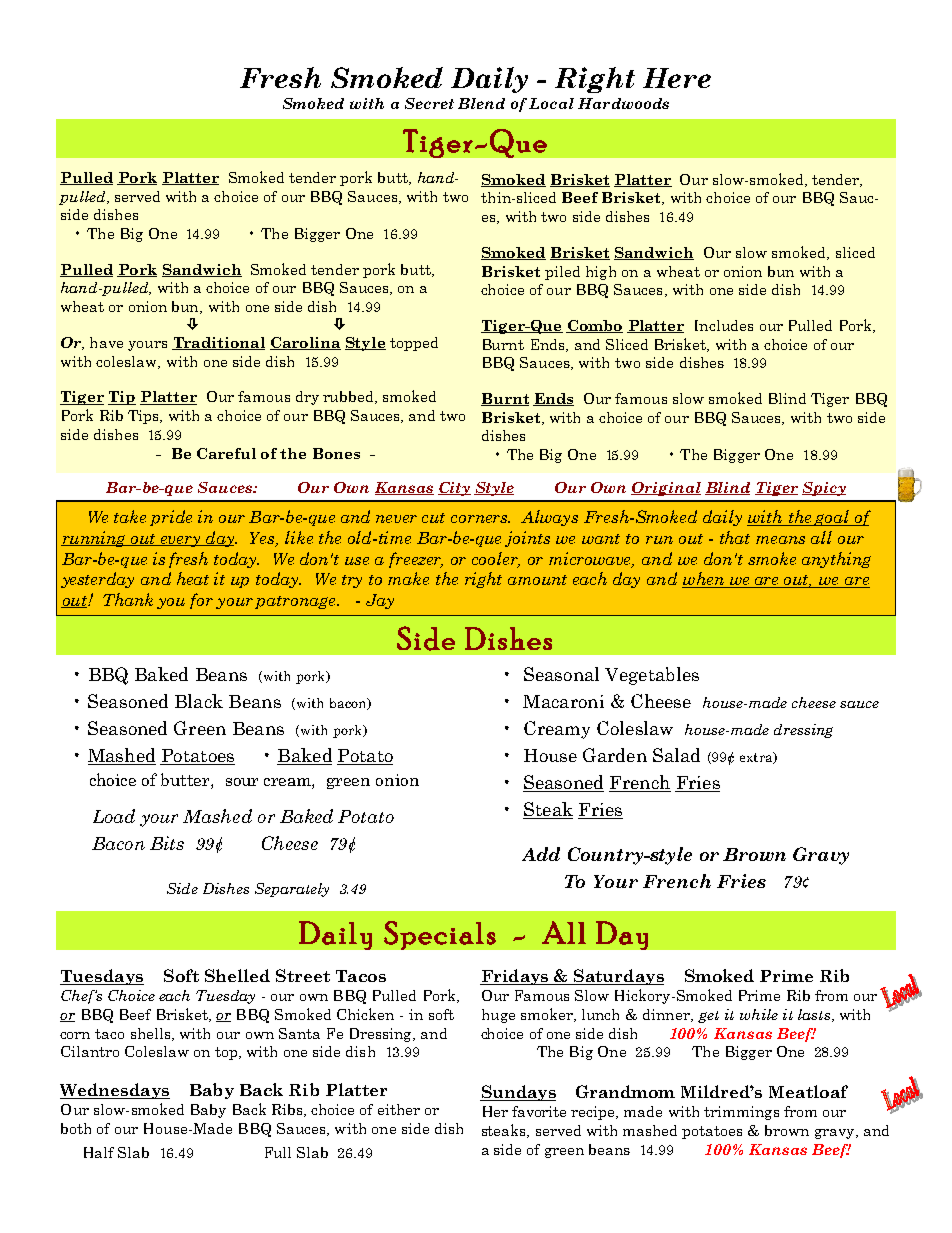  I want to click on Secret, so click(429, 103).
